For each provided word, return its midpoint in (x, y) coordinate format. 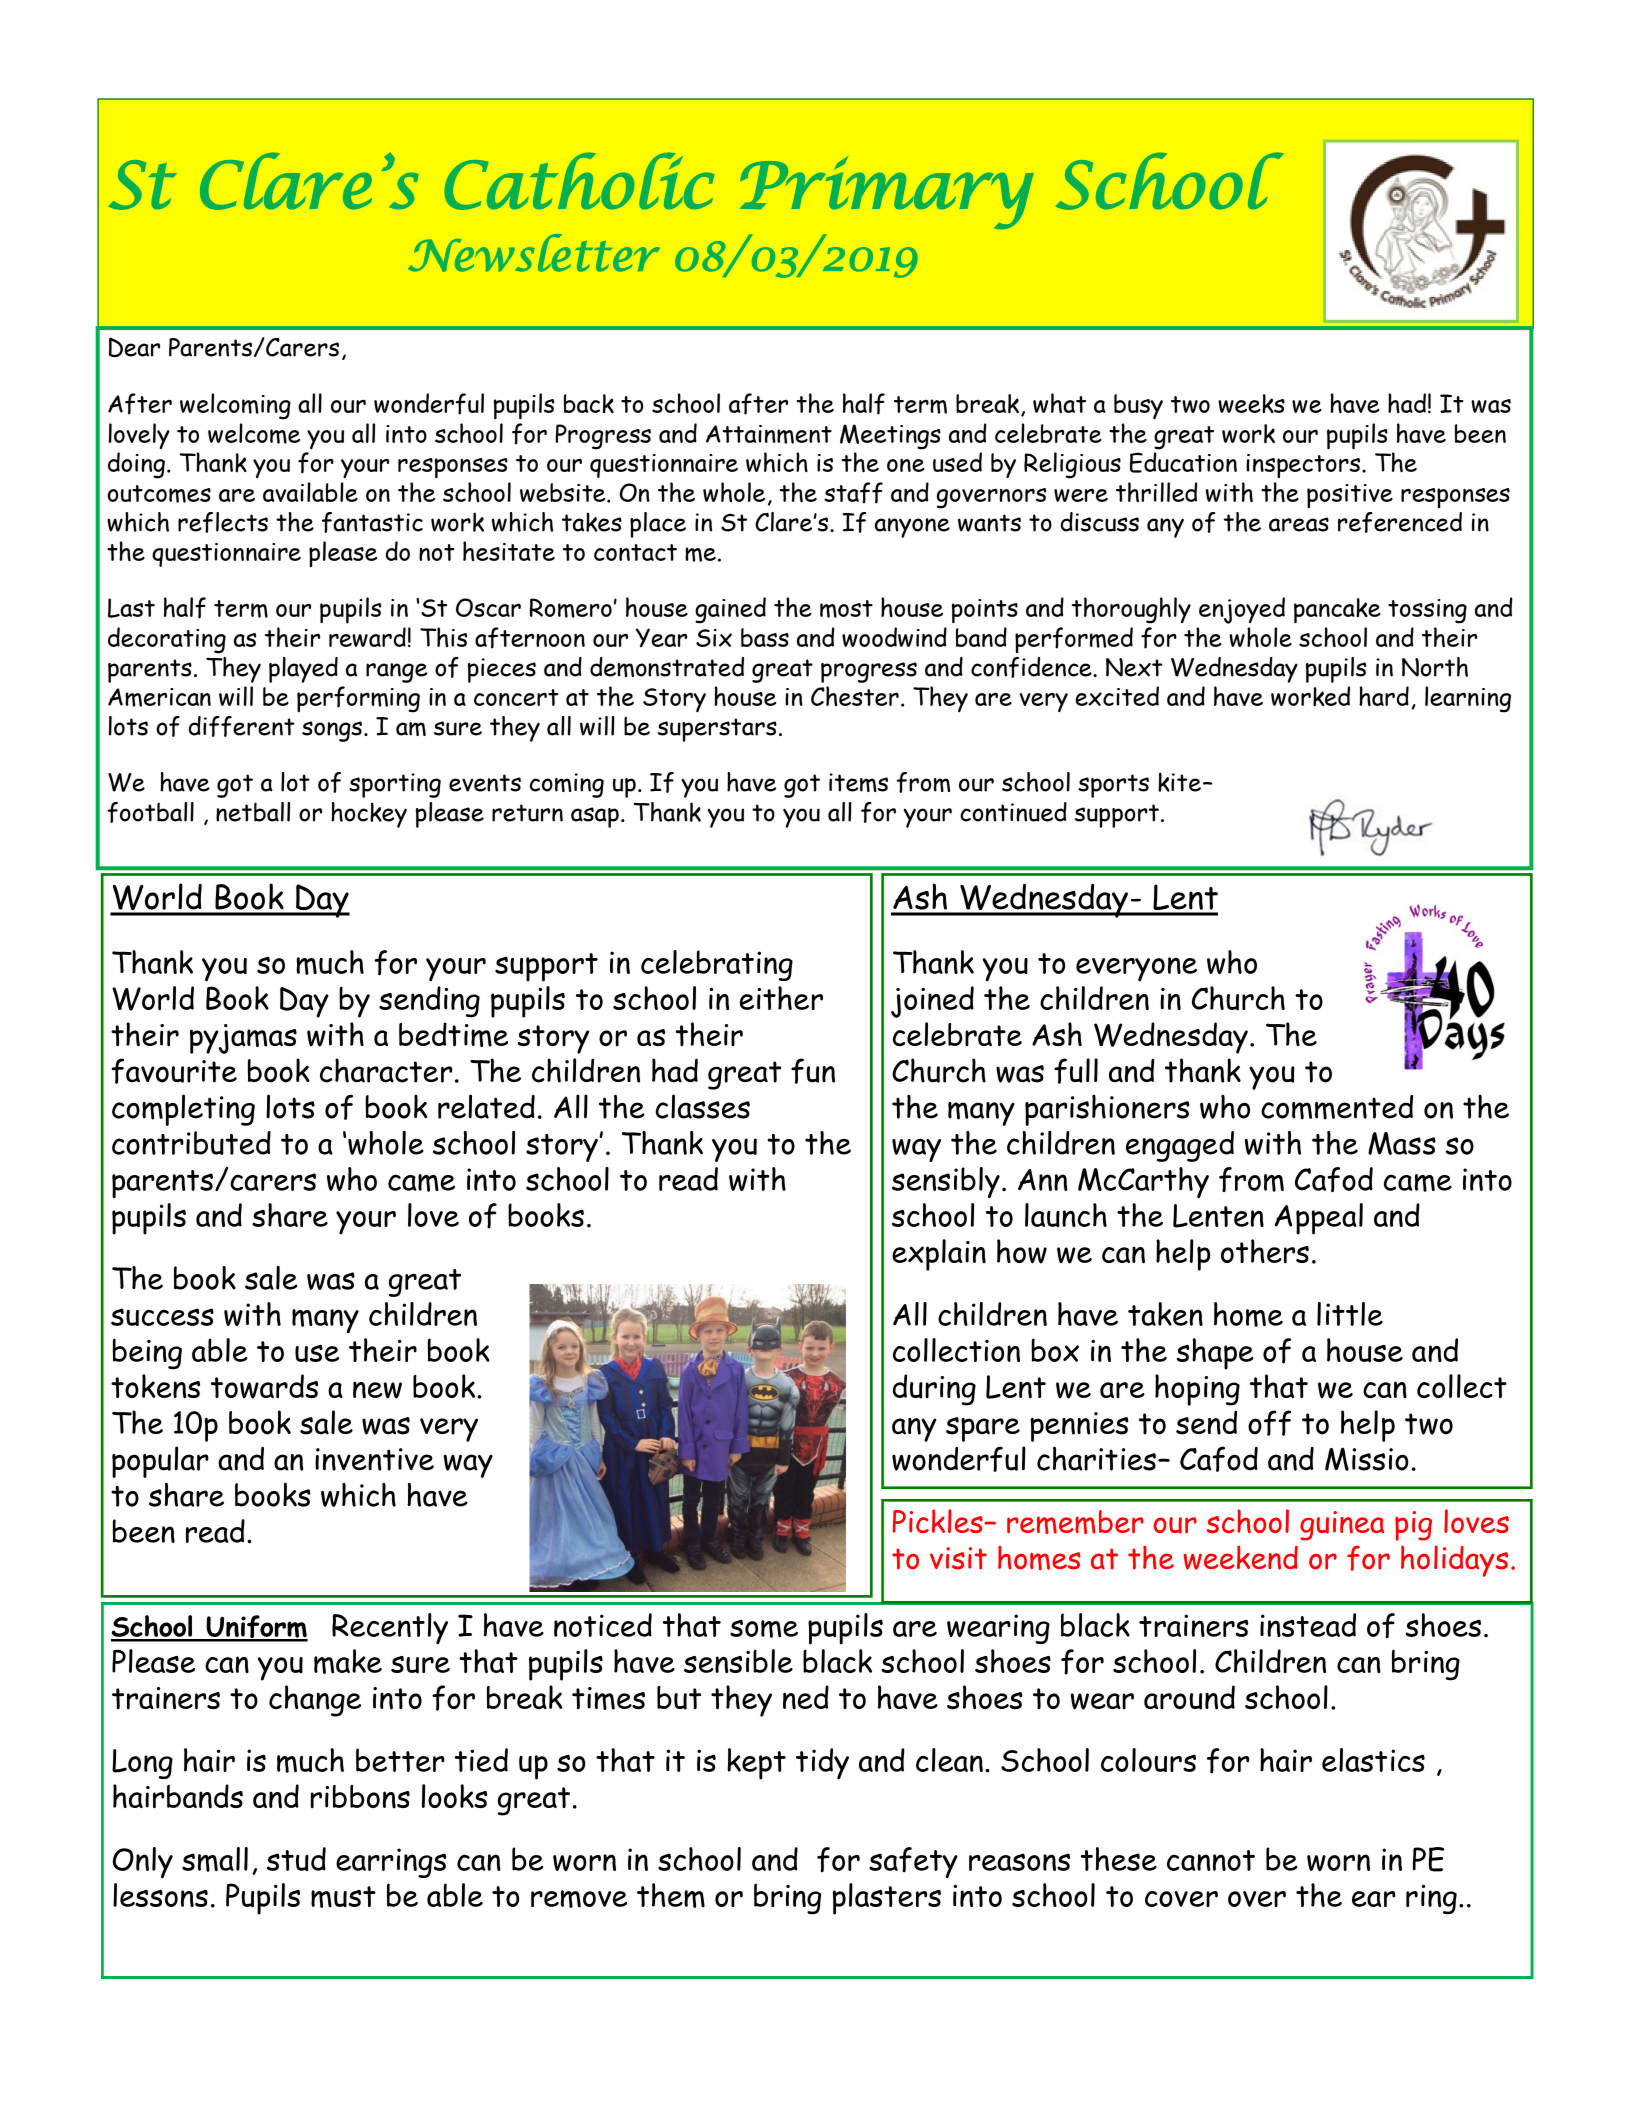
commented (1337, 1107)
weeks (1251, 403)
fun (813, 1071)
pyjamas (243, 1039)
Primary (887, 192)
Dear (134, 347)
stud (296, 1859)
